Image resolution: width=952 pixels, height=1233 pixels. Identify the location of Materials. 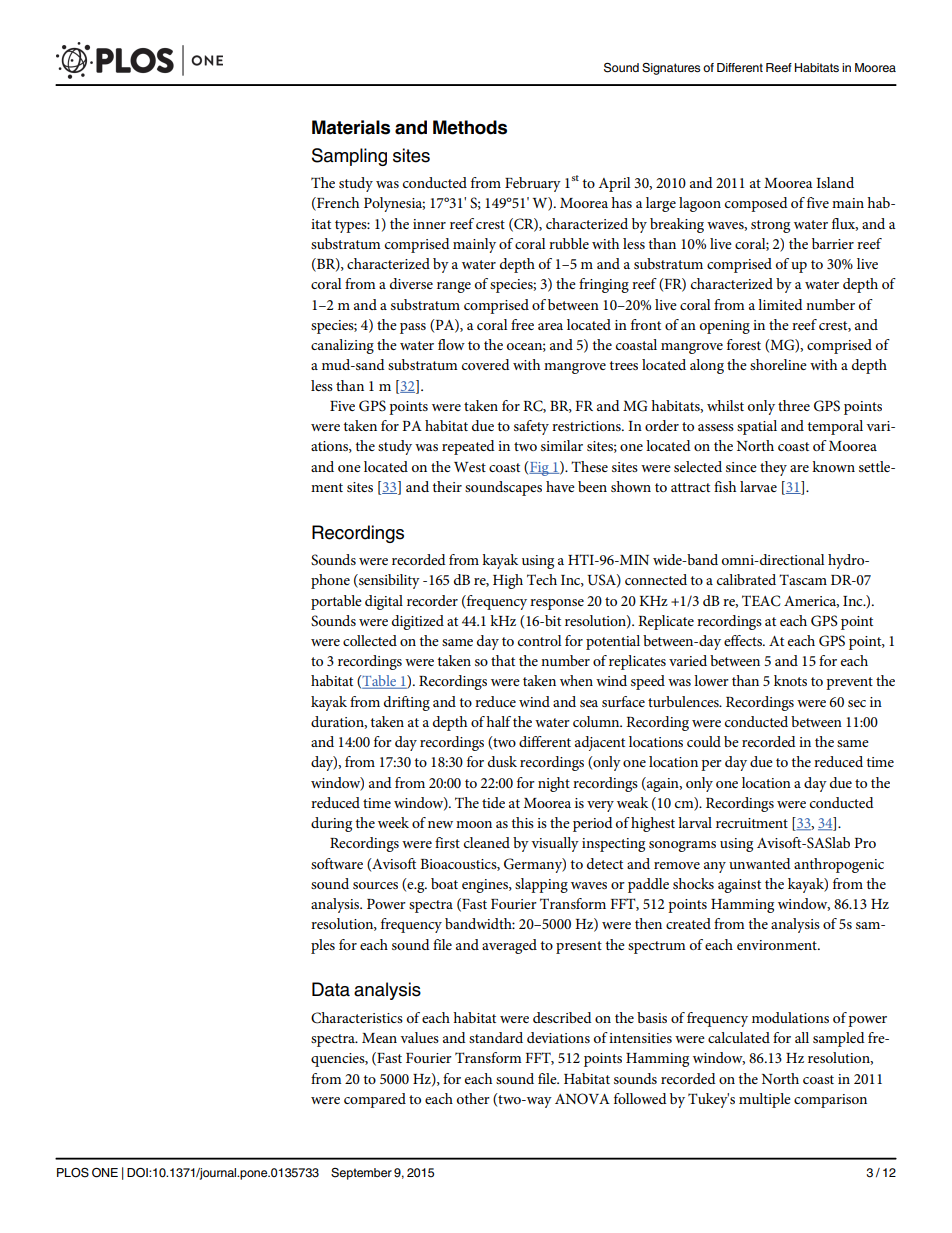
(351, 127).
